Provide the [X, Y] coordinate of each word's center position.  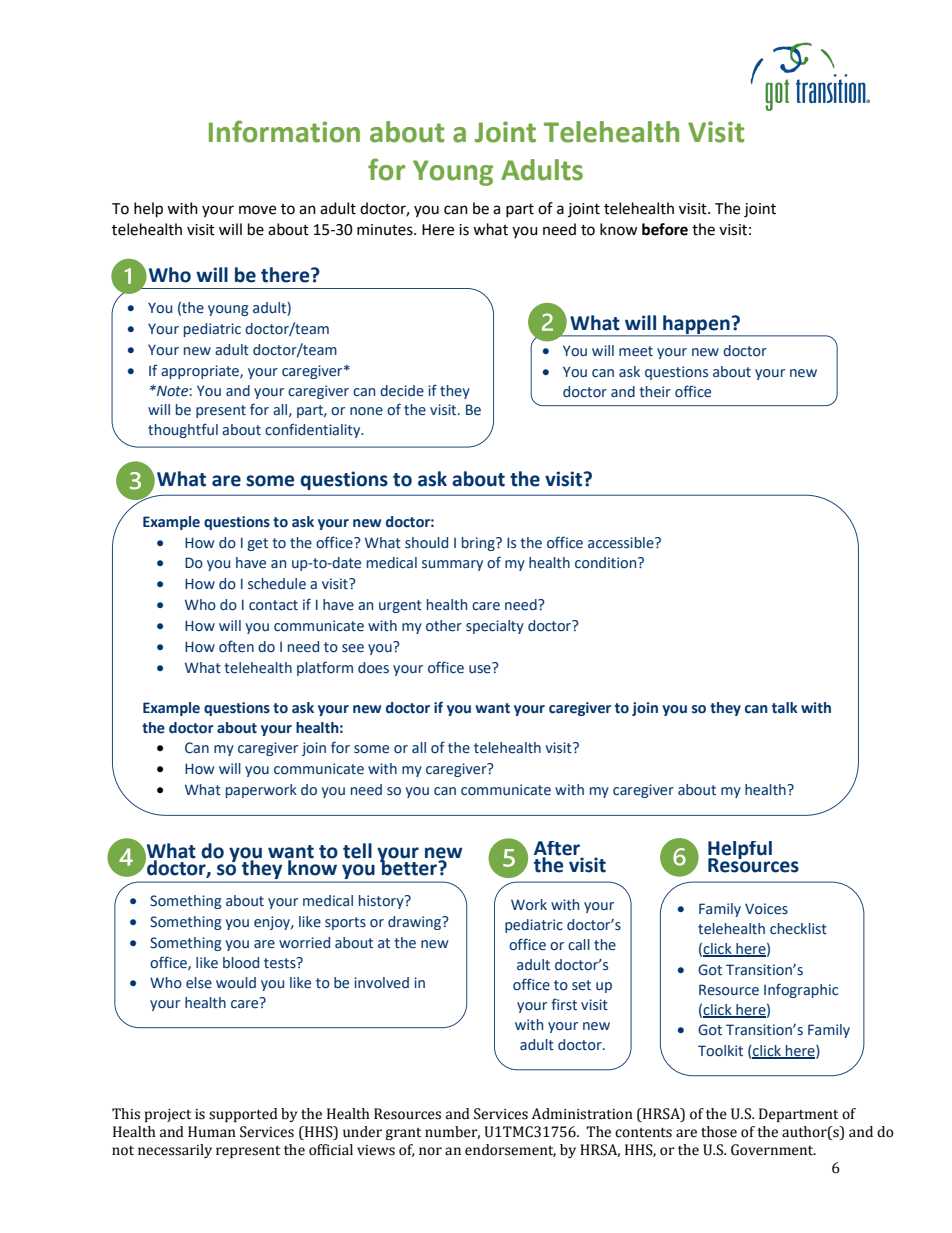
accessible [622, 543]
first [564, 1004]
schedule [277, 584]
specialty [495, 627]
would [236, 983]
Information [284, 131]
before [665, 229]
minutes [386, 230]
